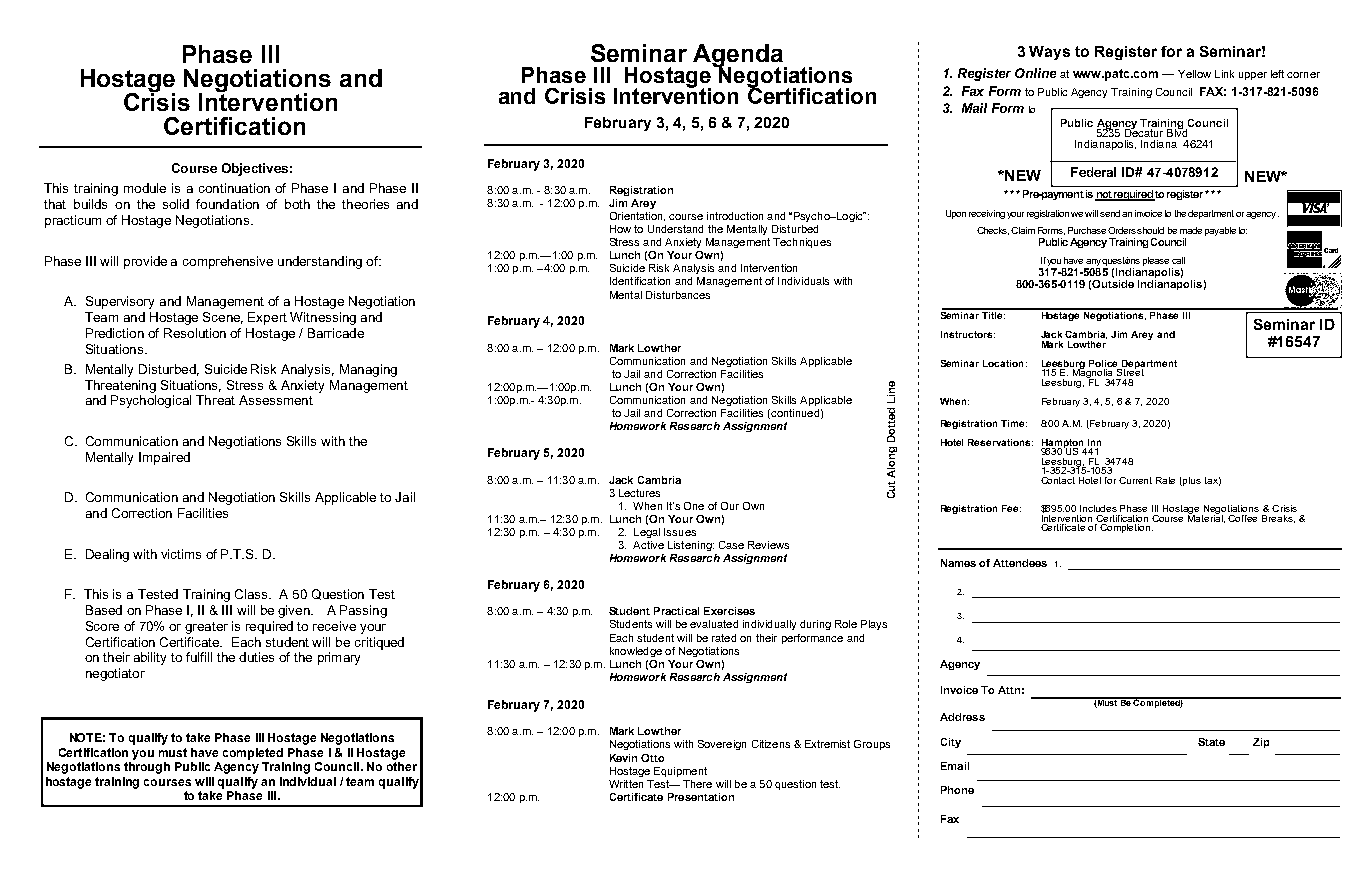 The image size is (1372, 887). I want to click on Disturbances, so click(678, 295).
